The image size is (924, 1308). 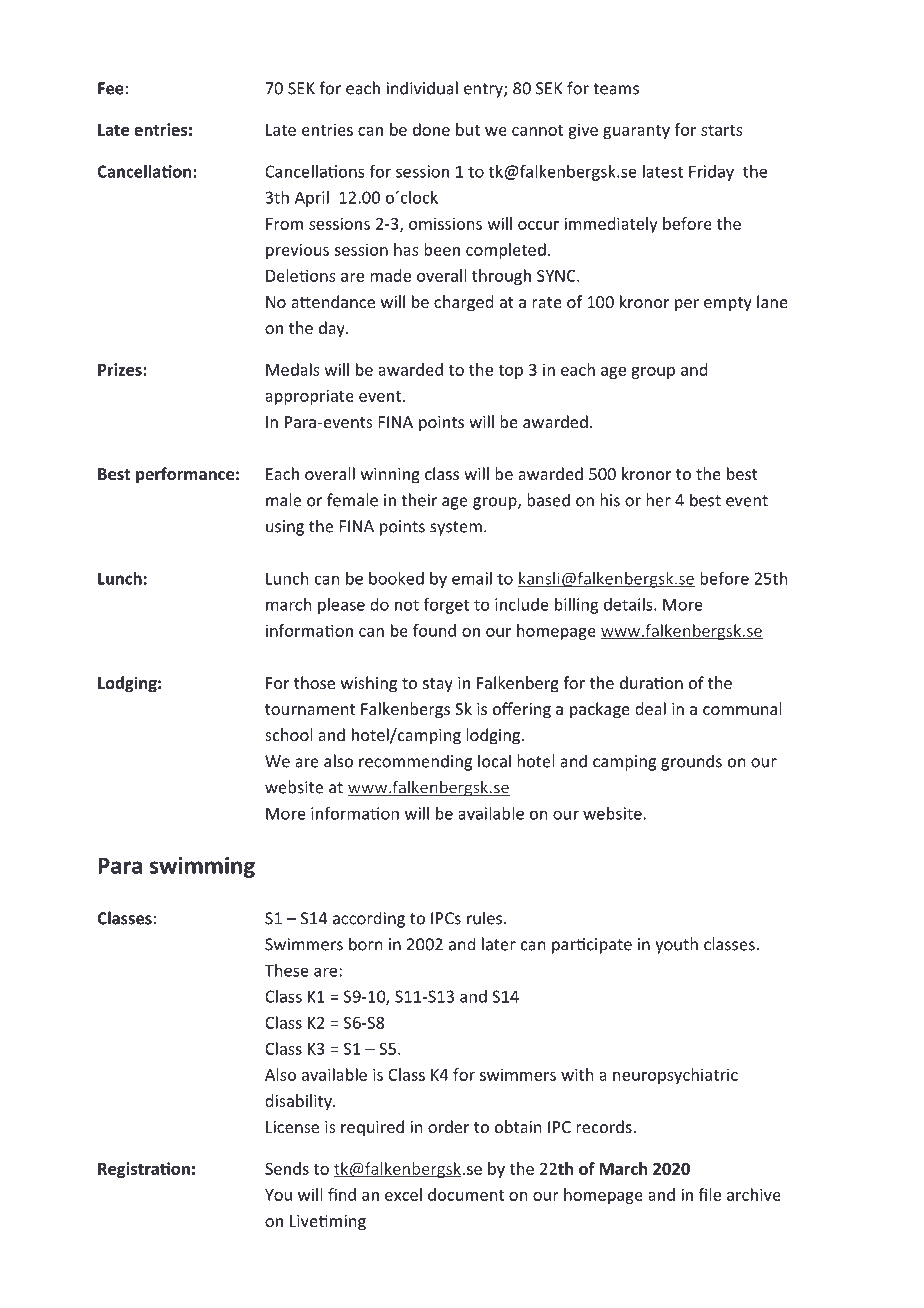 What do you see at coordinates (434, 630) in the screenshot?
I see `found` at bounding box center [434, 630].
